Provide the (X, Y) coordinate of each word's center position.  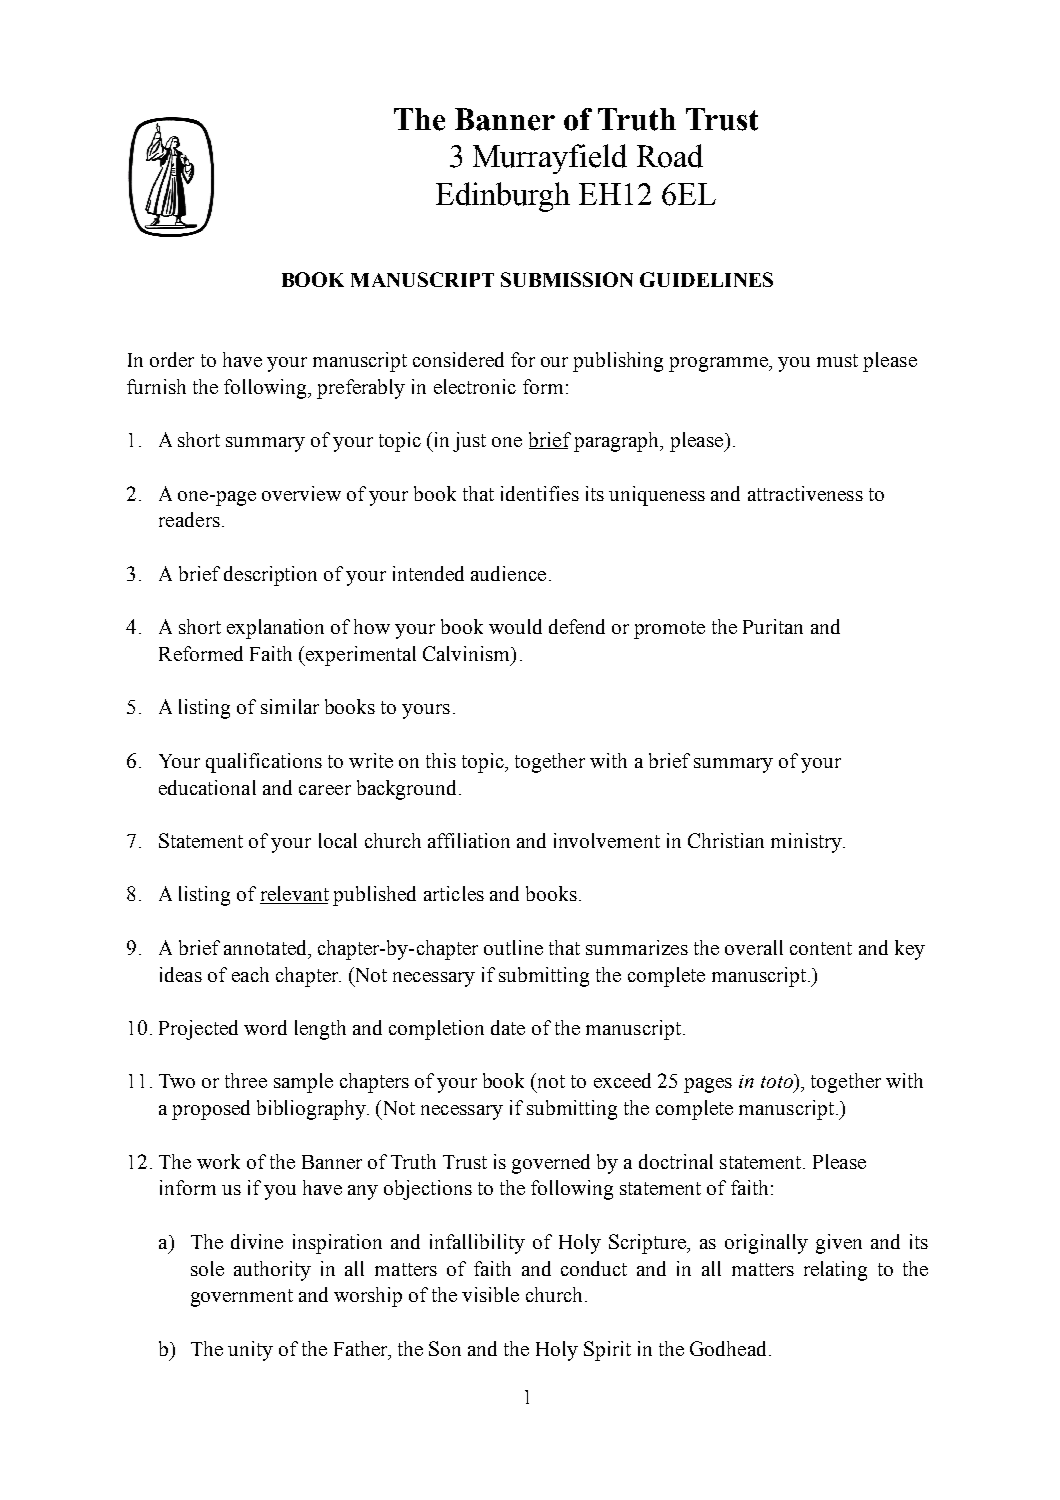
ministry (807, 843)
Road (670, 156)
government (242, 1298)
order (172, 359)
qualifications (264, 763)
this (441, 760)
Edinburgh (503, 197)
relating (835, 1271)
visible (490, 1294)
